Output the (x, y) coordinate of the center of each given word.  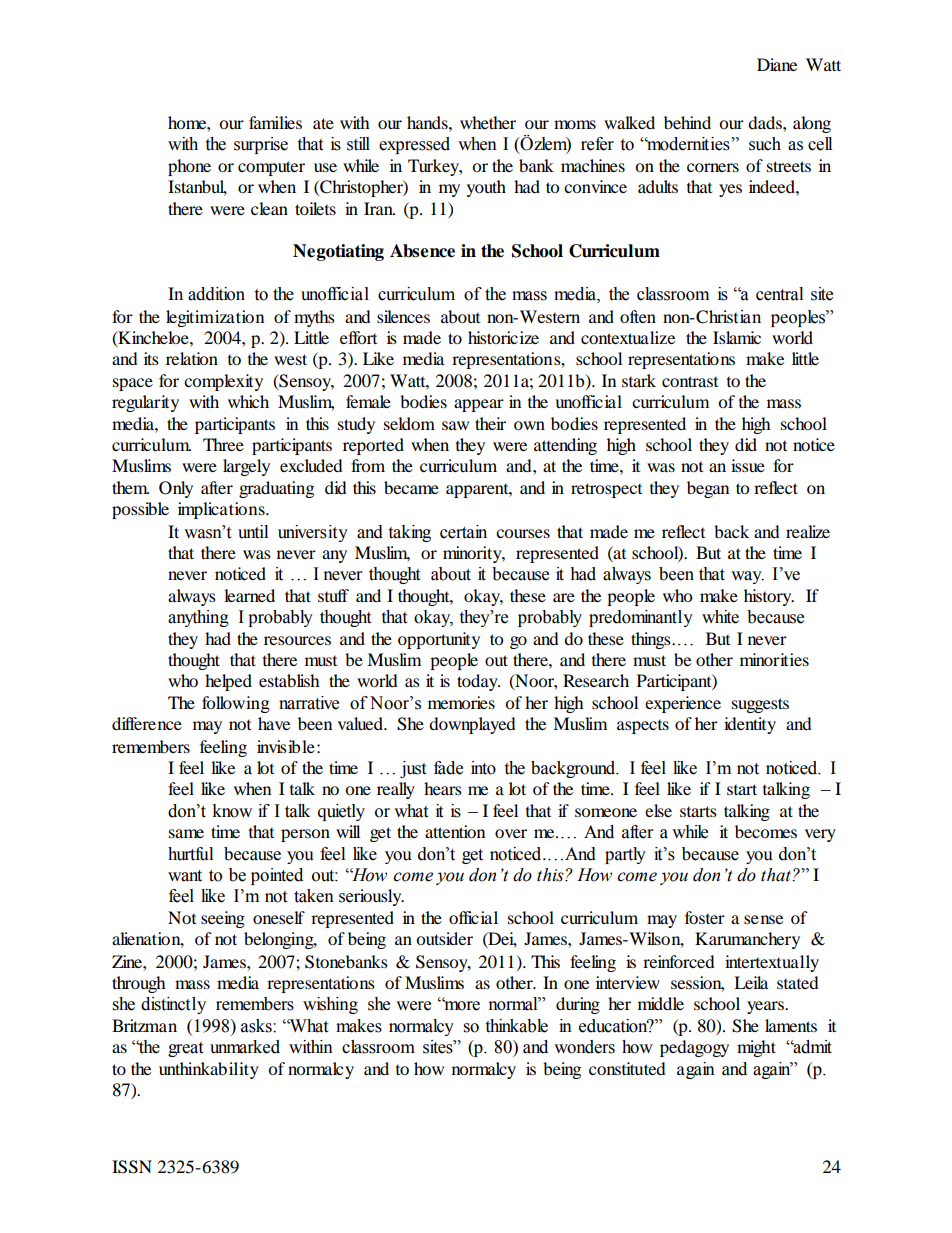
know (232, 811)
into (483, 768)
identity (750, 725)
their (490, 423)
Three (223, 444)
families (275, 122)
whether (488, 122)
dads (766, 122)
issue (748, 465)
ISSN (132, 1167)
